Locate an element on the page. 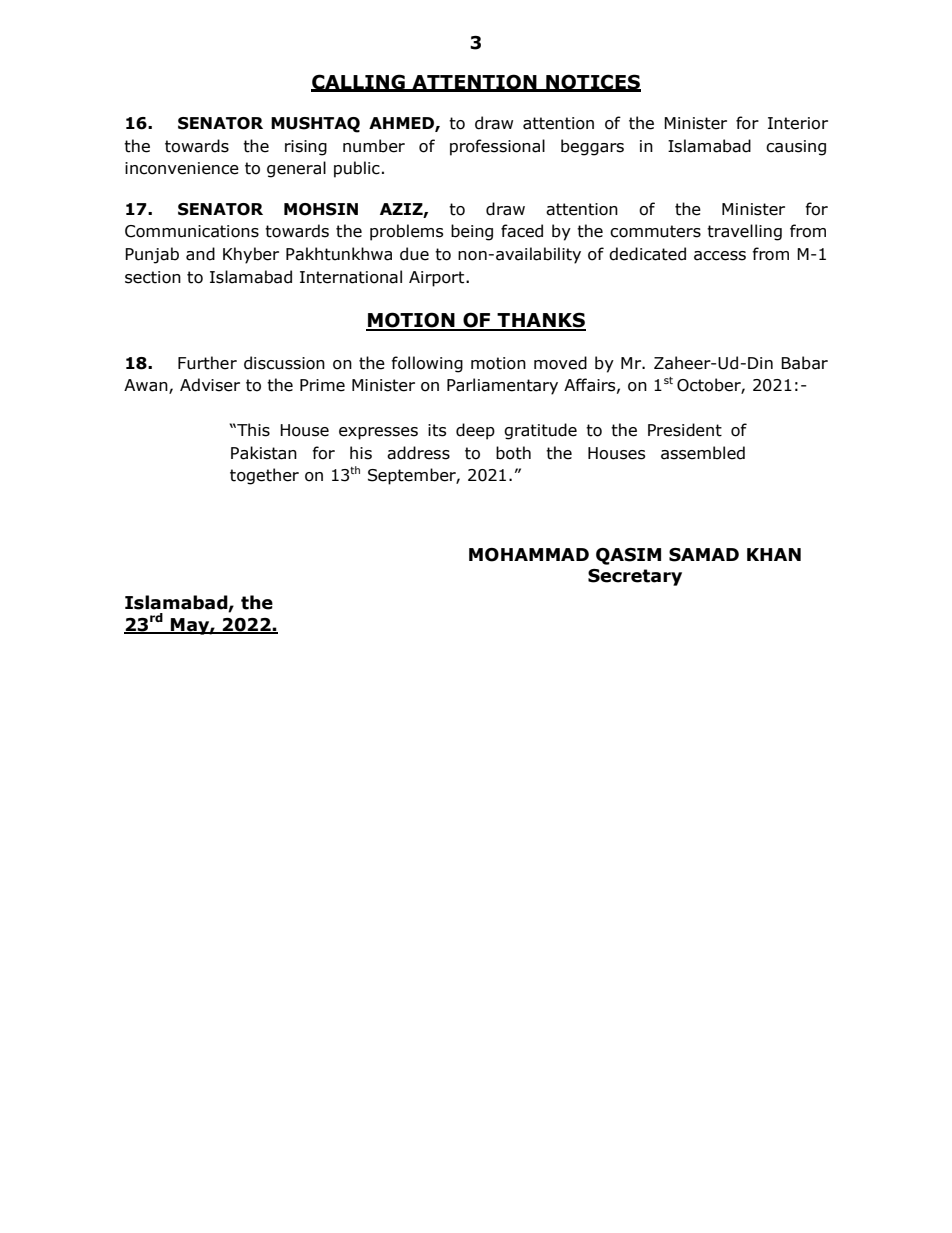 This document has height=1233, width=952. together is located at coordinates (264, 476).
